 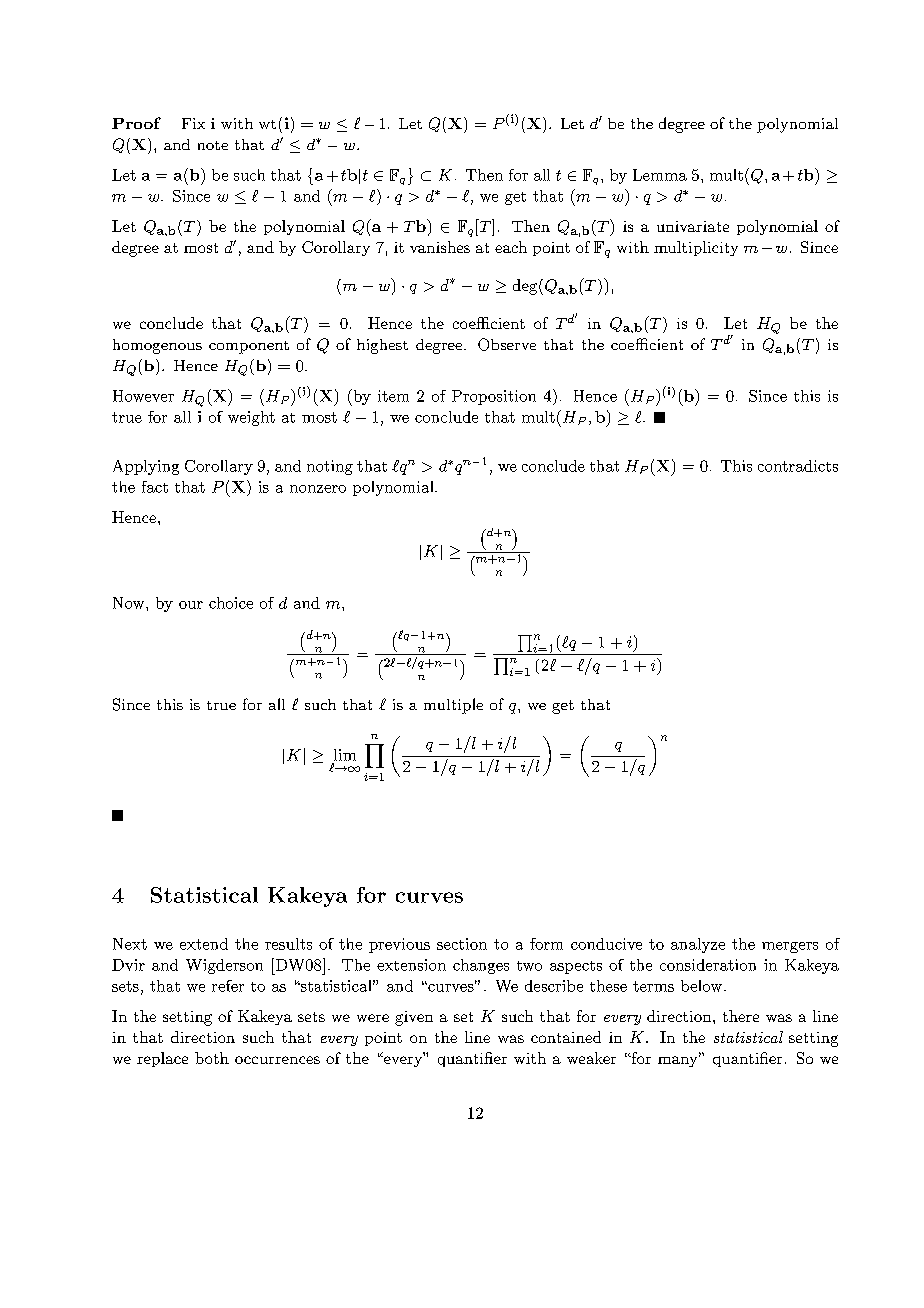 What do you see at coordinates (660, 175) in the page?
I see `Lemma` at bounding box center [660, 175].
